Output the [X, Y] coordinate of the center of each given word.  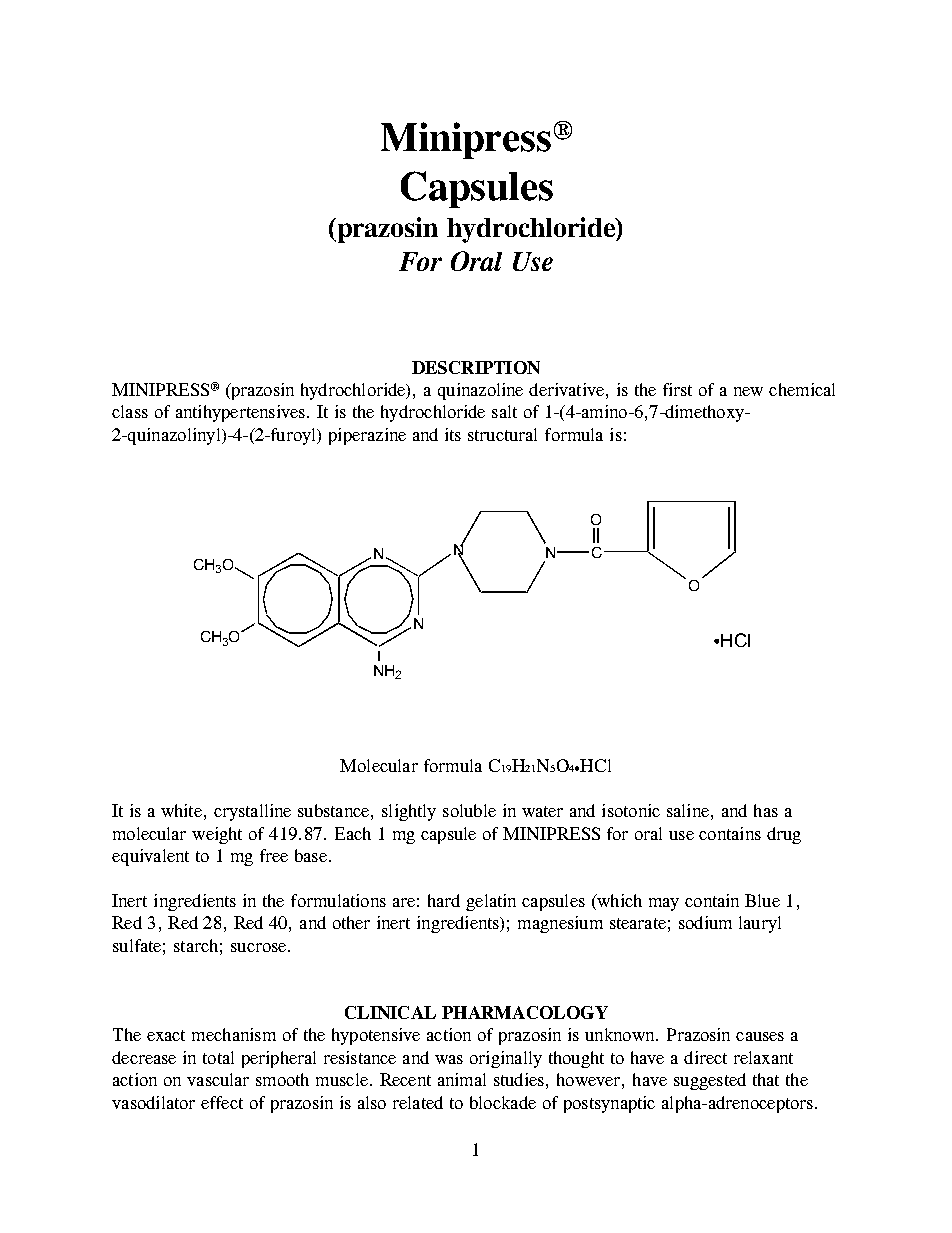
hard [444, 900]
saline [688, 810]
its [453, 434]
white [181, 810]
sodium [705, 922]
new [748, 391]
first [677, 389]
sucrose [260, 947]
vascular [218, 1079]
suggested [710, 1081]
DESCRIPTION [476, 367]
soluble [469, 810]
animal [462, 1079]
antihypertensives [240, 413]
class [130, 411]
